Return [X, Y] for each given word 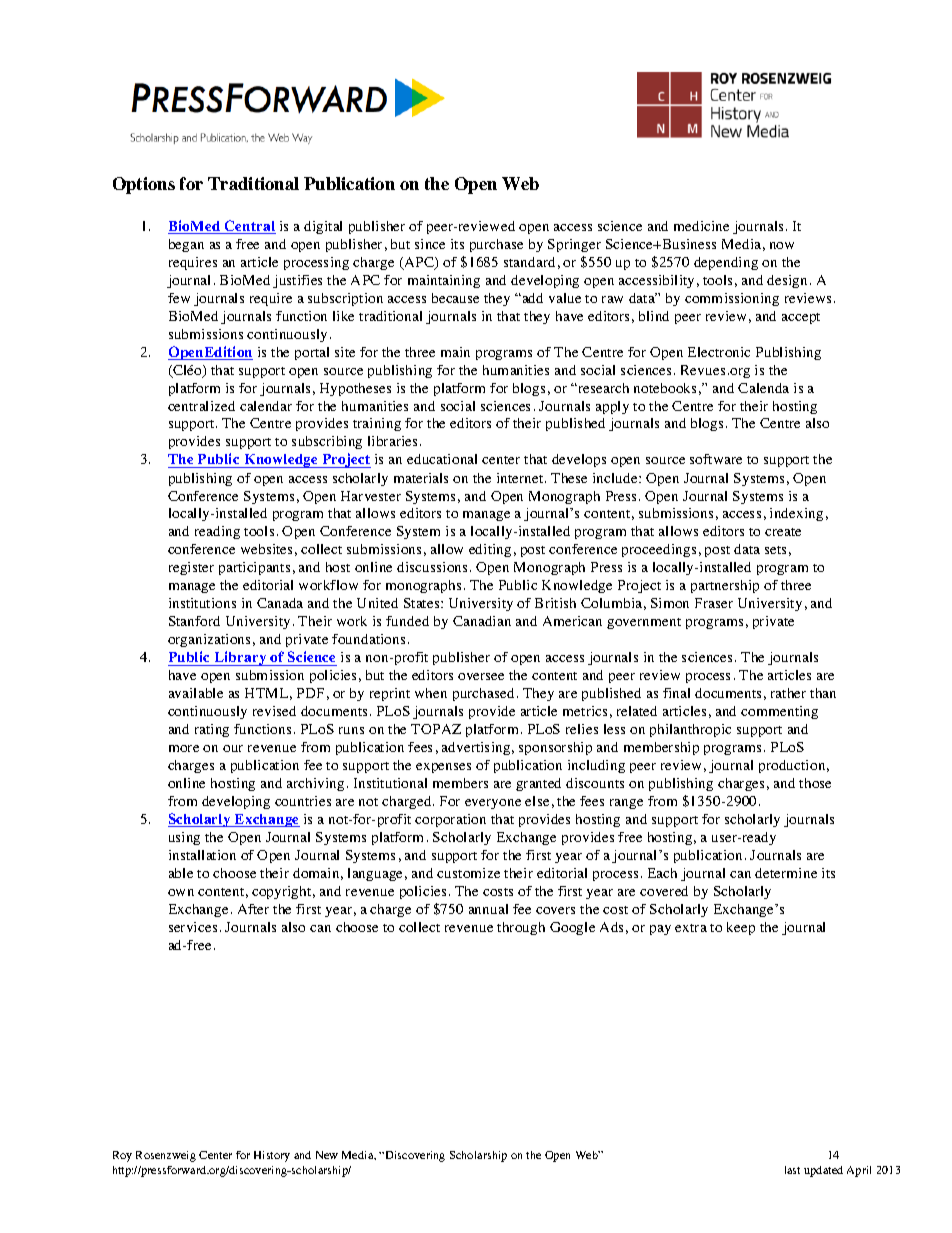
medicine [701, 226]
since [430, 244]
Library [240, 658]
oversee [481, 676]
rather [788, 693]
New [327, 1155]
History [272, 1156]
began [186, 245]
